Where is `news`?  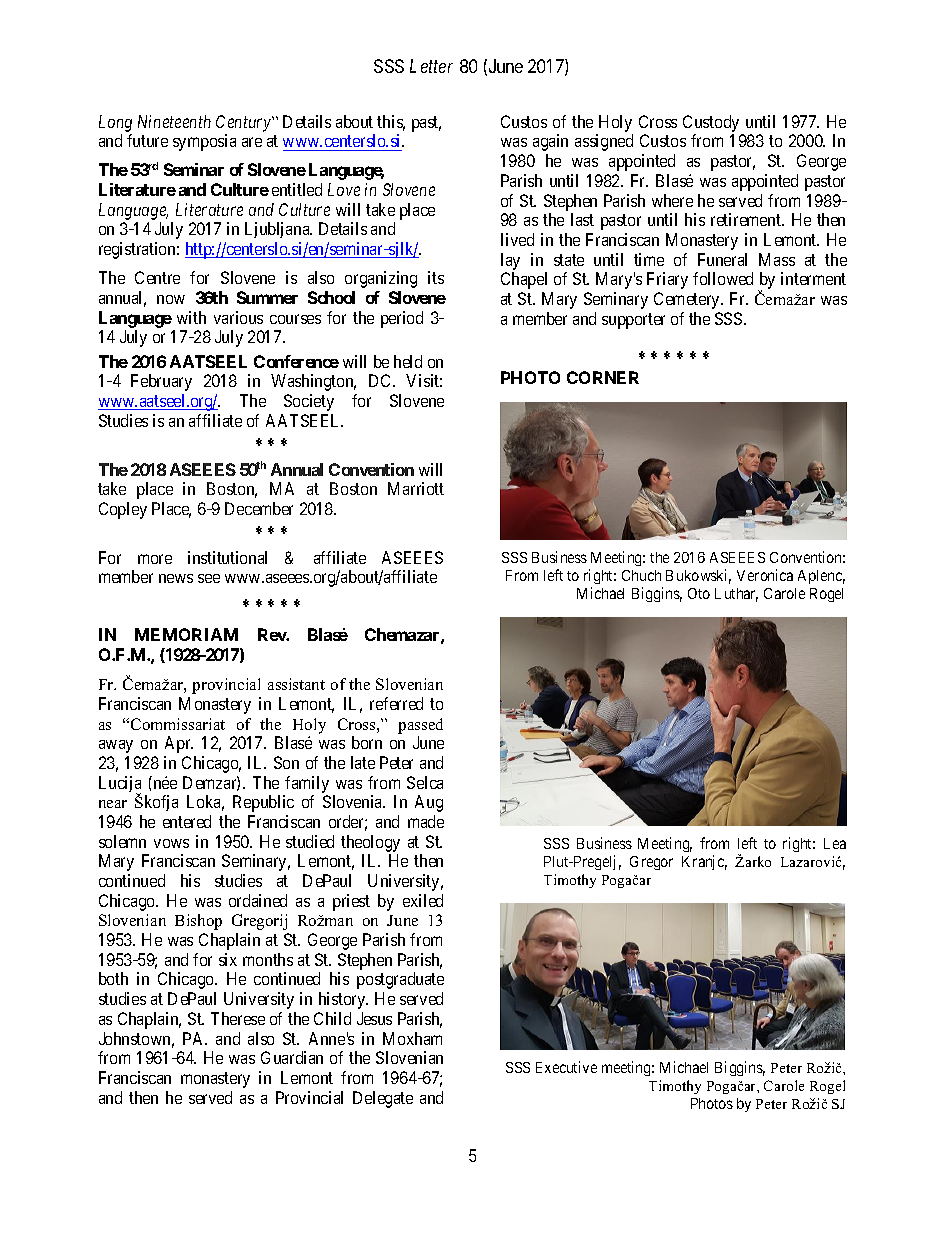
news is located at coordinates (176, 578).
